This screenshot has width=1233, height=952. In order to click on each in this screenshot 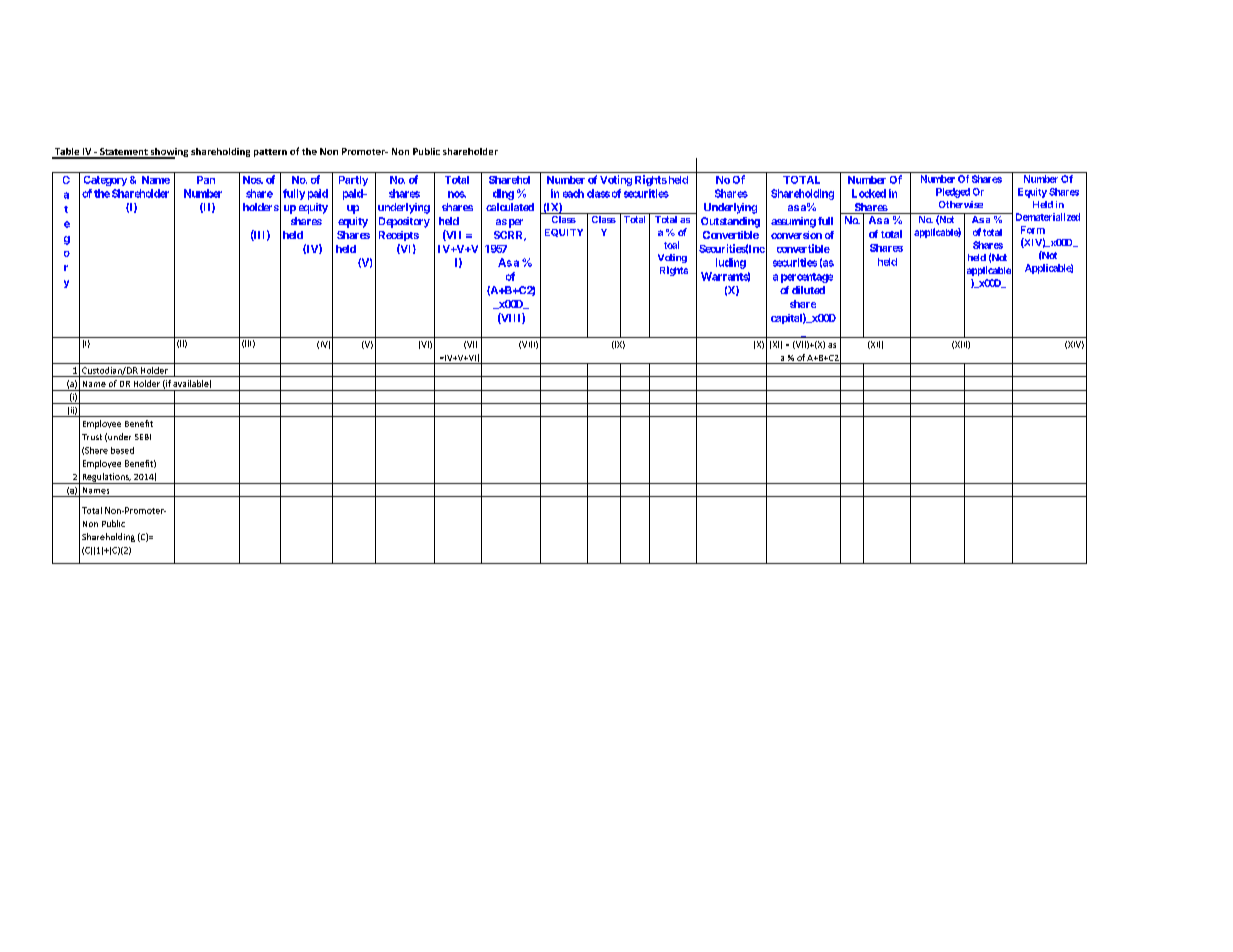, I will do `click(573, 193)`.
